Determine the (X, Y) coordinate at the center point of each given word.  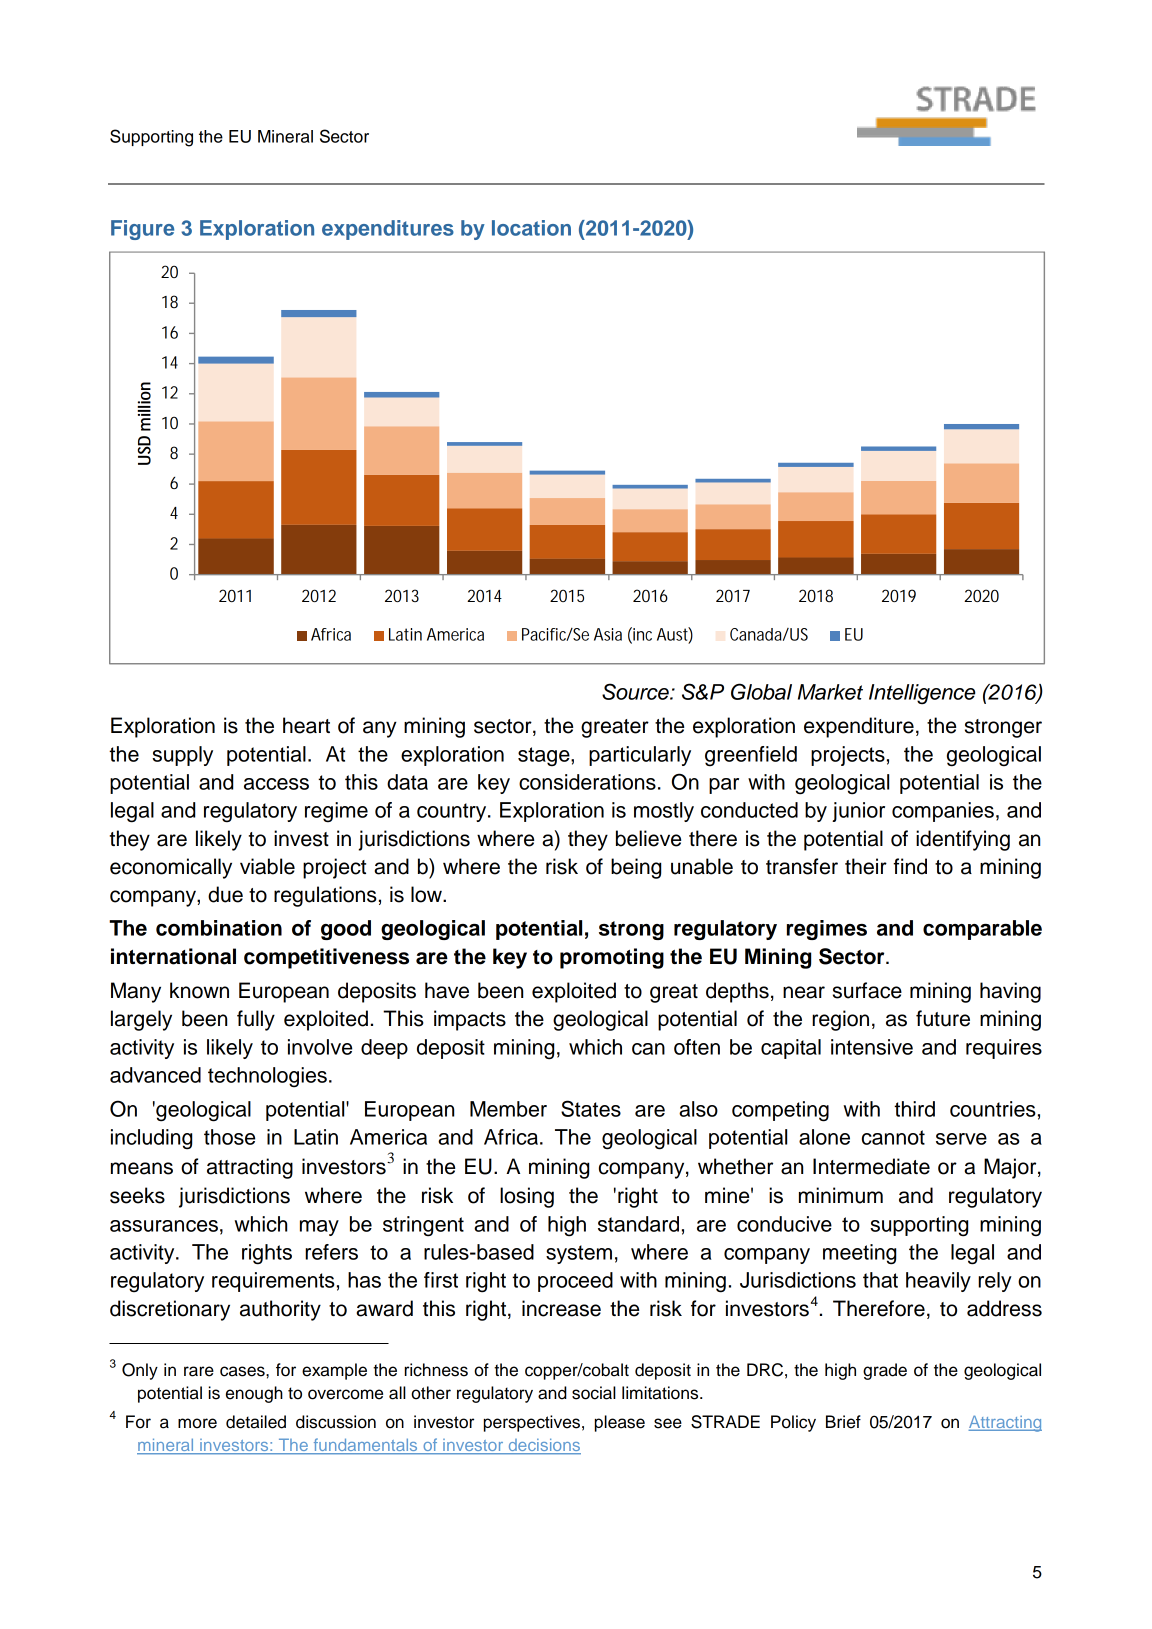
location (531, 228)
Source (636, 691)
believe (648, 838)
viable (267, 866)
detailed (256, 1422)
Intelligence (922, 694)
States (591, 1108)
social (594, 1393)
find (910, 866)
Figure (142, 230)
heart (306, 725)
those (229, 1137)
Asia (608, 634)
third (914, 1109)
